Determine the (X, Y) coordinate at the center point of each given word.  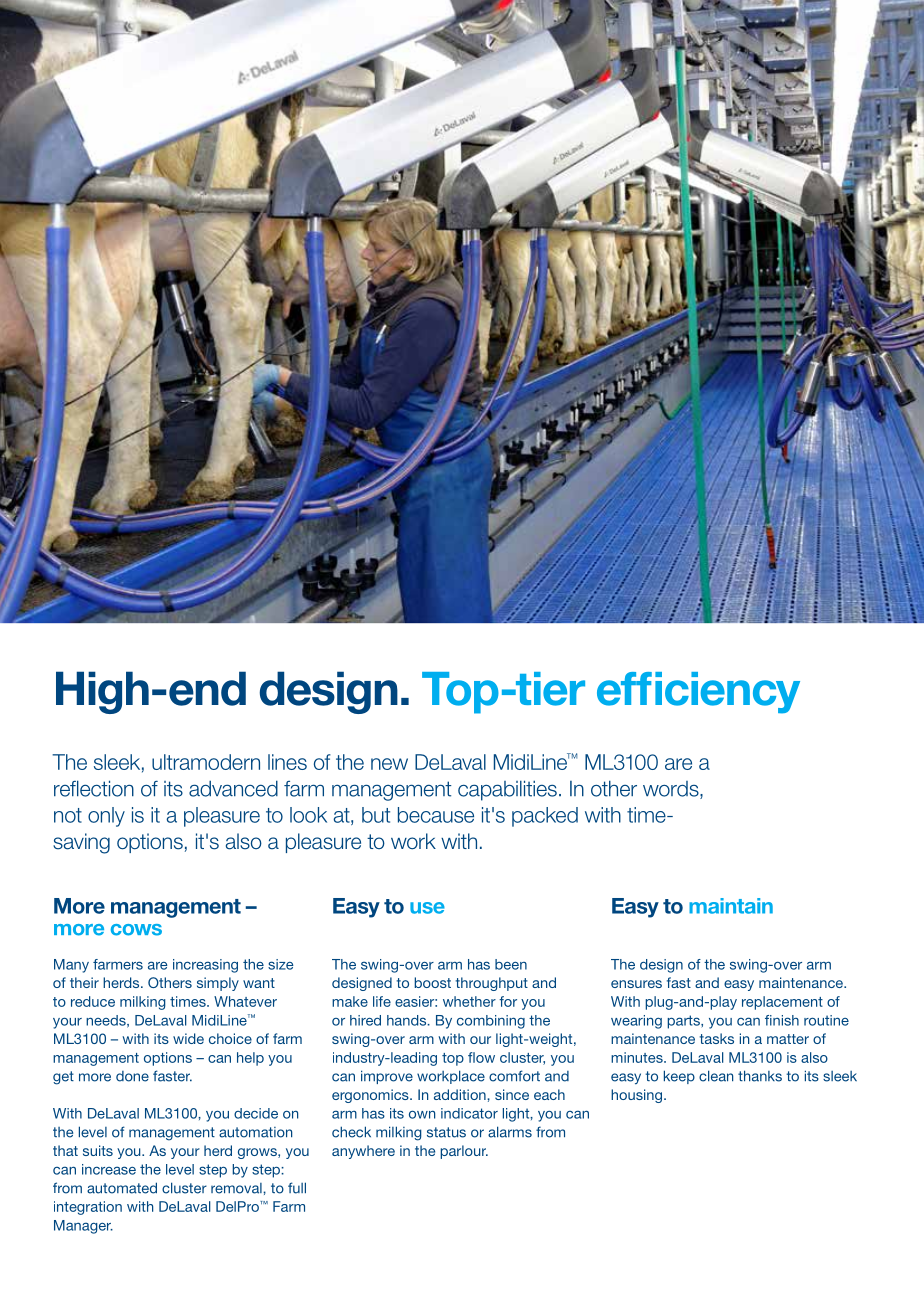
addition (461, 1094)
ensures (636, 984)
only (106, 817)
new (389, 764)
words (672, 790)
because (436, 815)
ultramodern (206, 762)
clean (716, 1076)
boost (432, 982)
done (132, 1076)
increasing (205, 966)
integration (88, 1208)
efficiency (698, 693)
